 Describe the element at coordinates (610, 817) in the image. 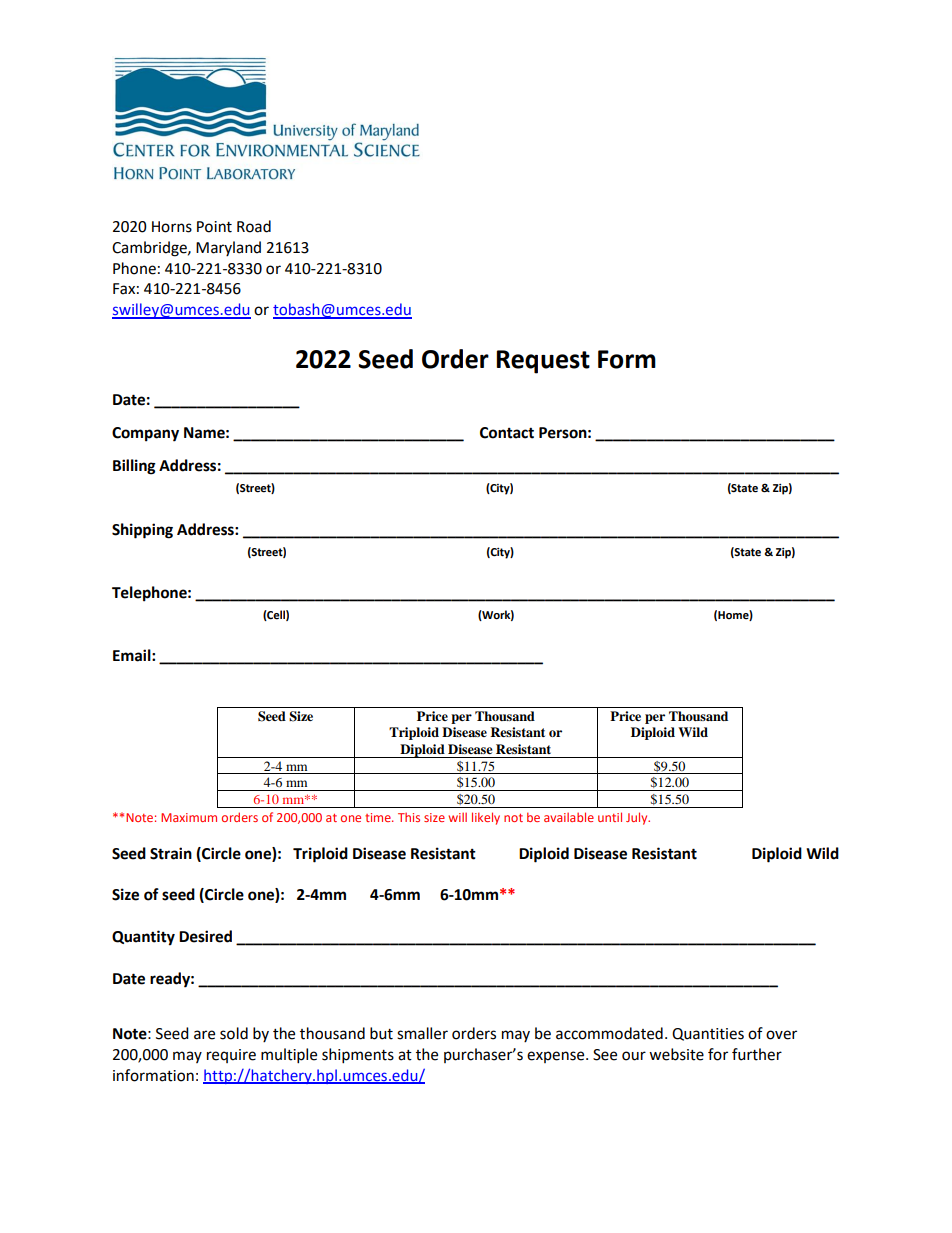

I see `until` at that location.
